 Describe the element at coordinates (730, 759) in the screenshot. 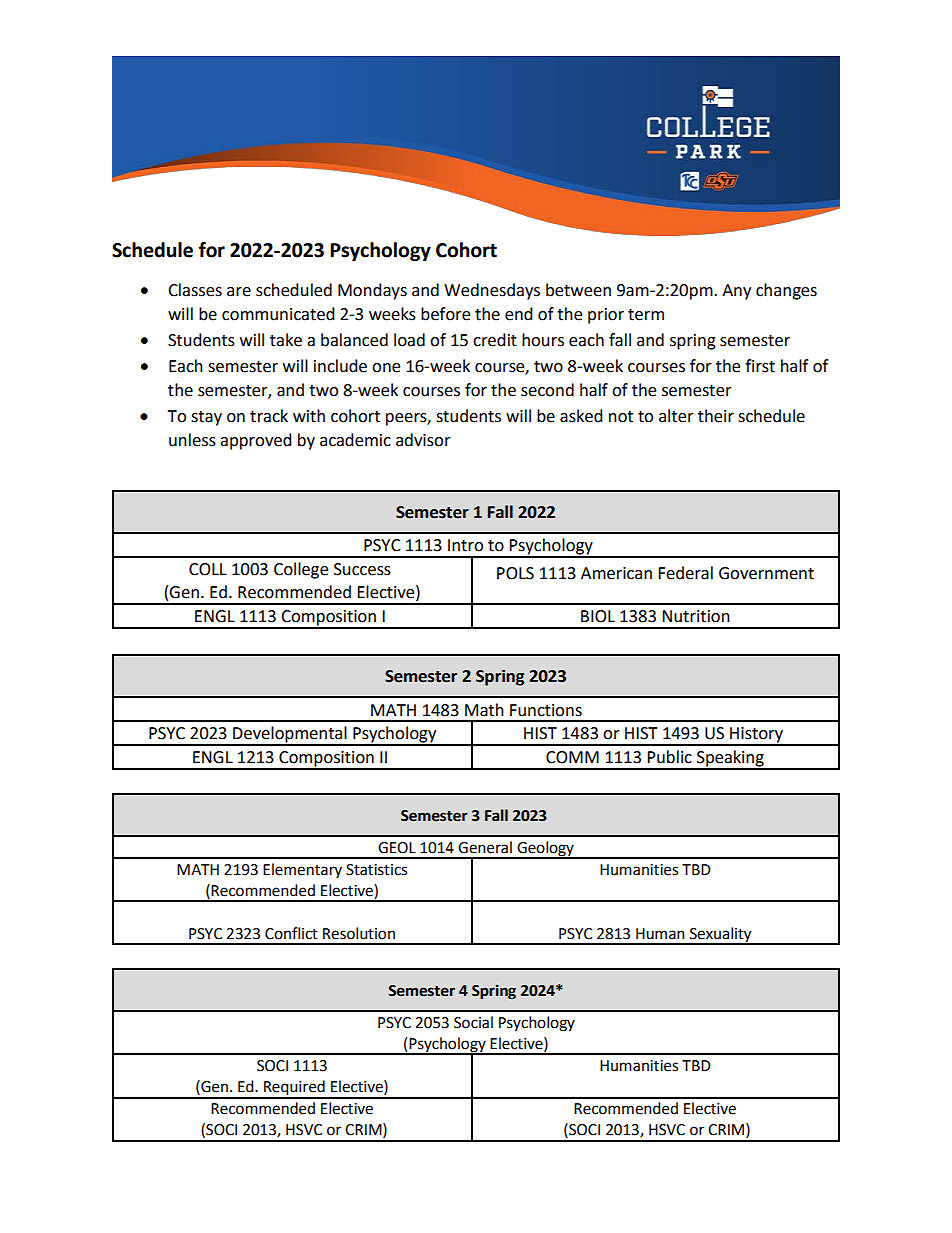

I see `Speaking` at that location.
